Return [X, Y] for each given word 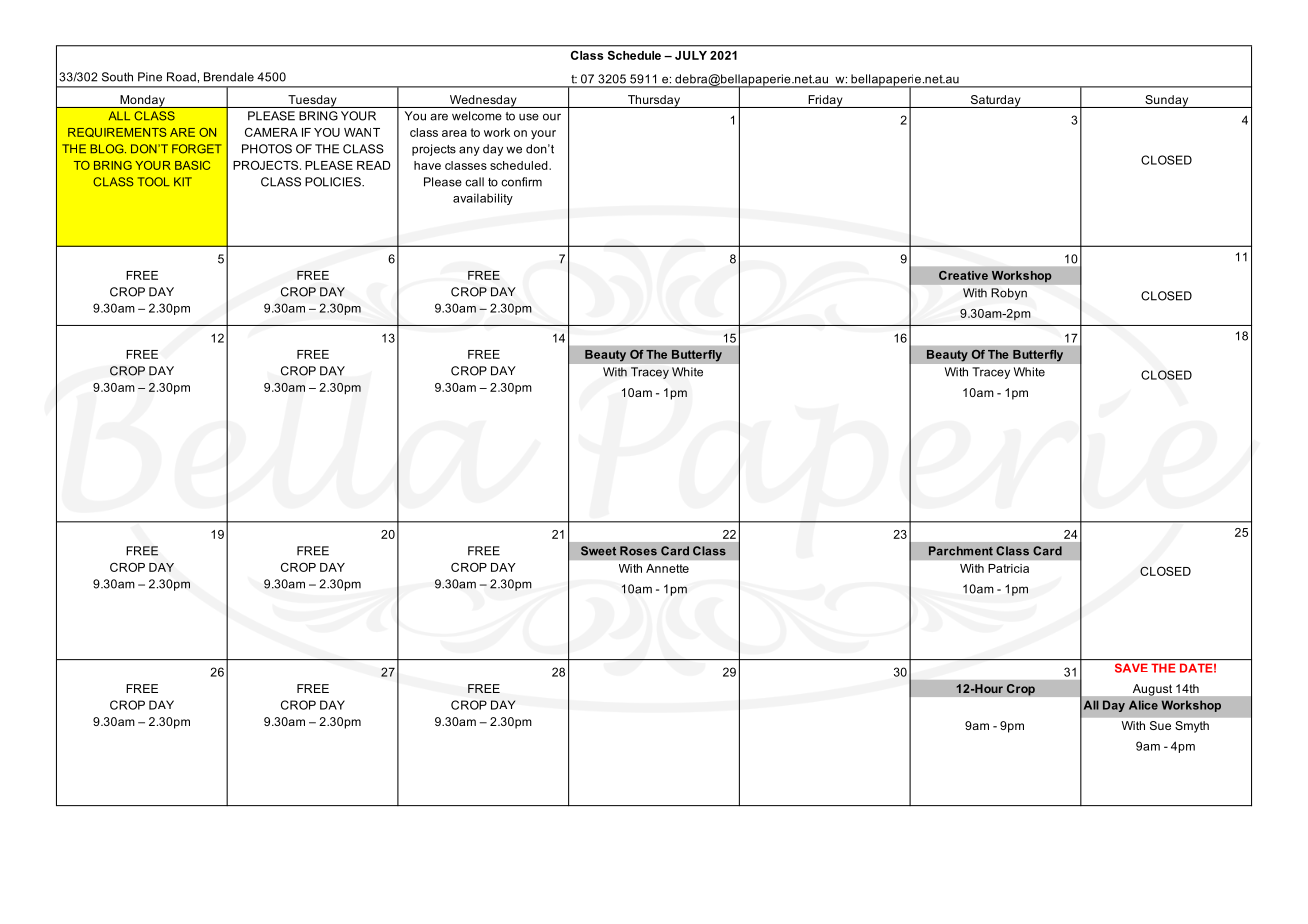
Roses [638, 551]
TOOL [154, 182]
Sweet [598, 551]
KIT [183, 181]
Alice [1143, 705]
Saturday [995, 101]
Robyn [1009, 294]
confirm [521, 182]
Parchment [961, 551]
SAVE [1131, 668]
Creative [963, 275]
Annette [667, 568]
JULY [691, 55]
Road [181, 77]
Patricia [1008, 568]
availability [483, 199]
